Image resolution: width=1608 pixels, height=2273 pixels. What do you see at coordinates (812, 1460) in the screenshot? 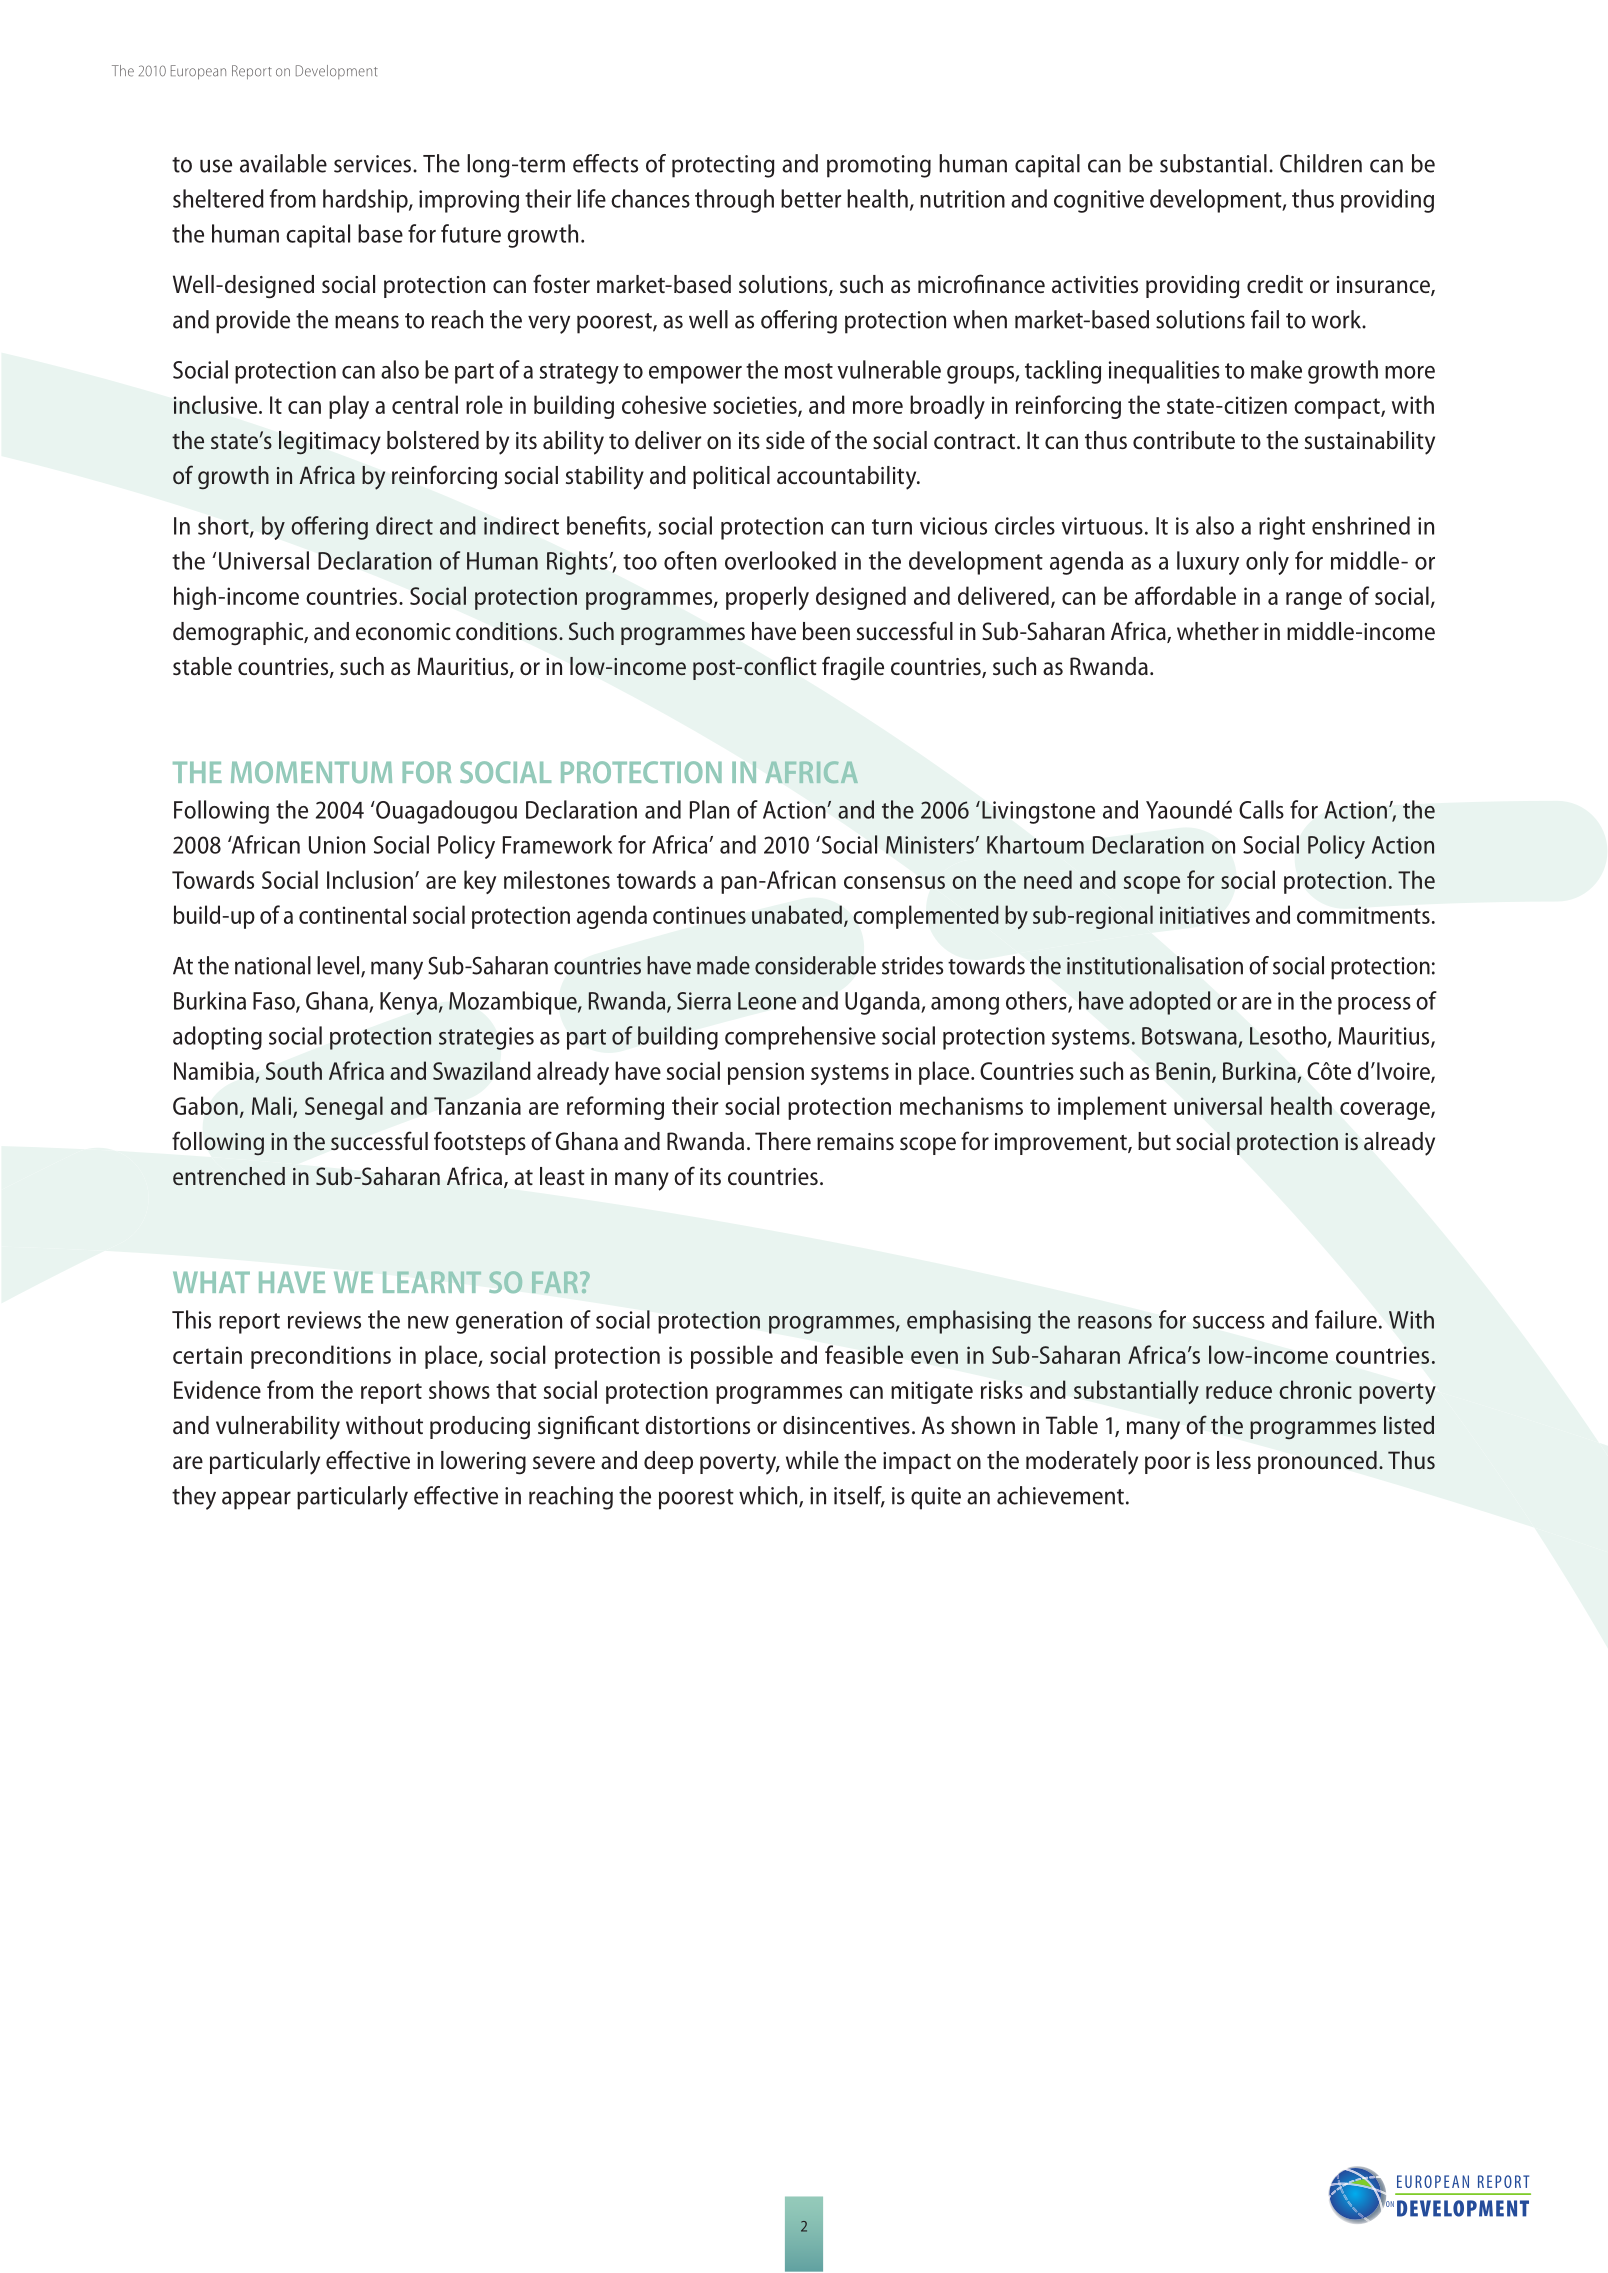
I see `while` at bounding box center [812, 1460].
